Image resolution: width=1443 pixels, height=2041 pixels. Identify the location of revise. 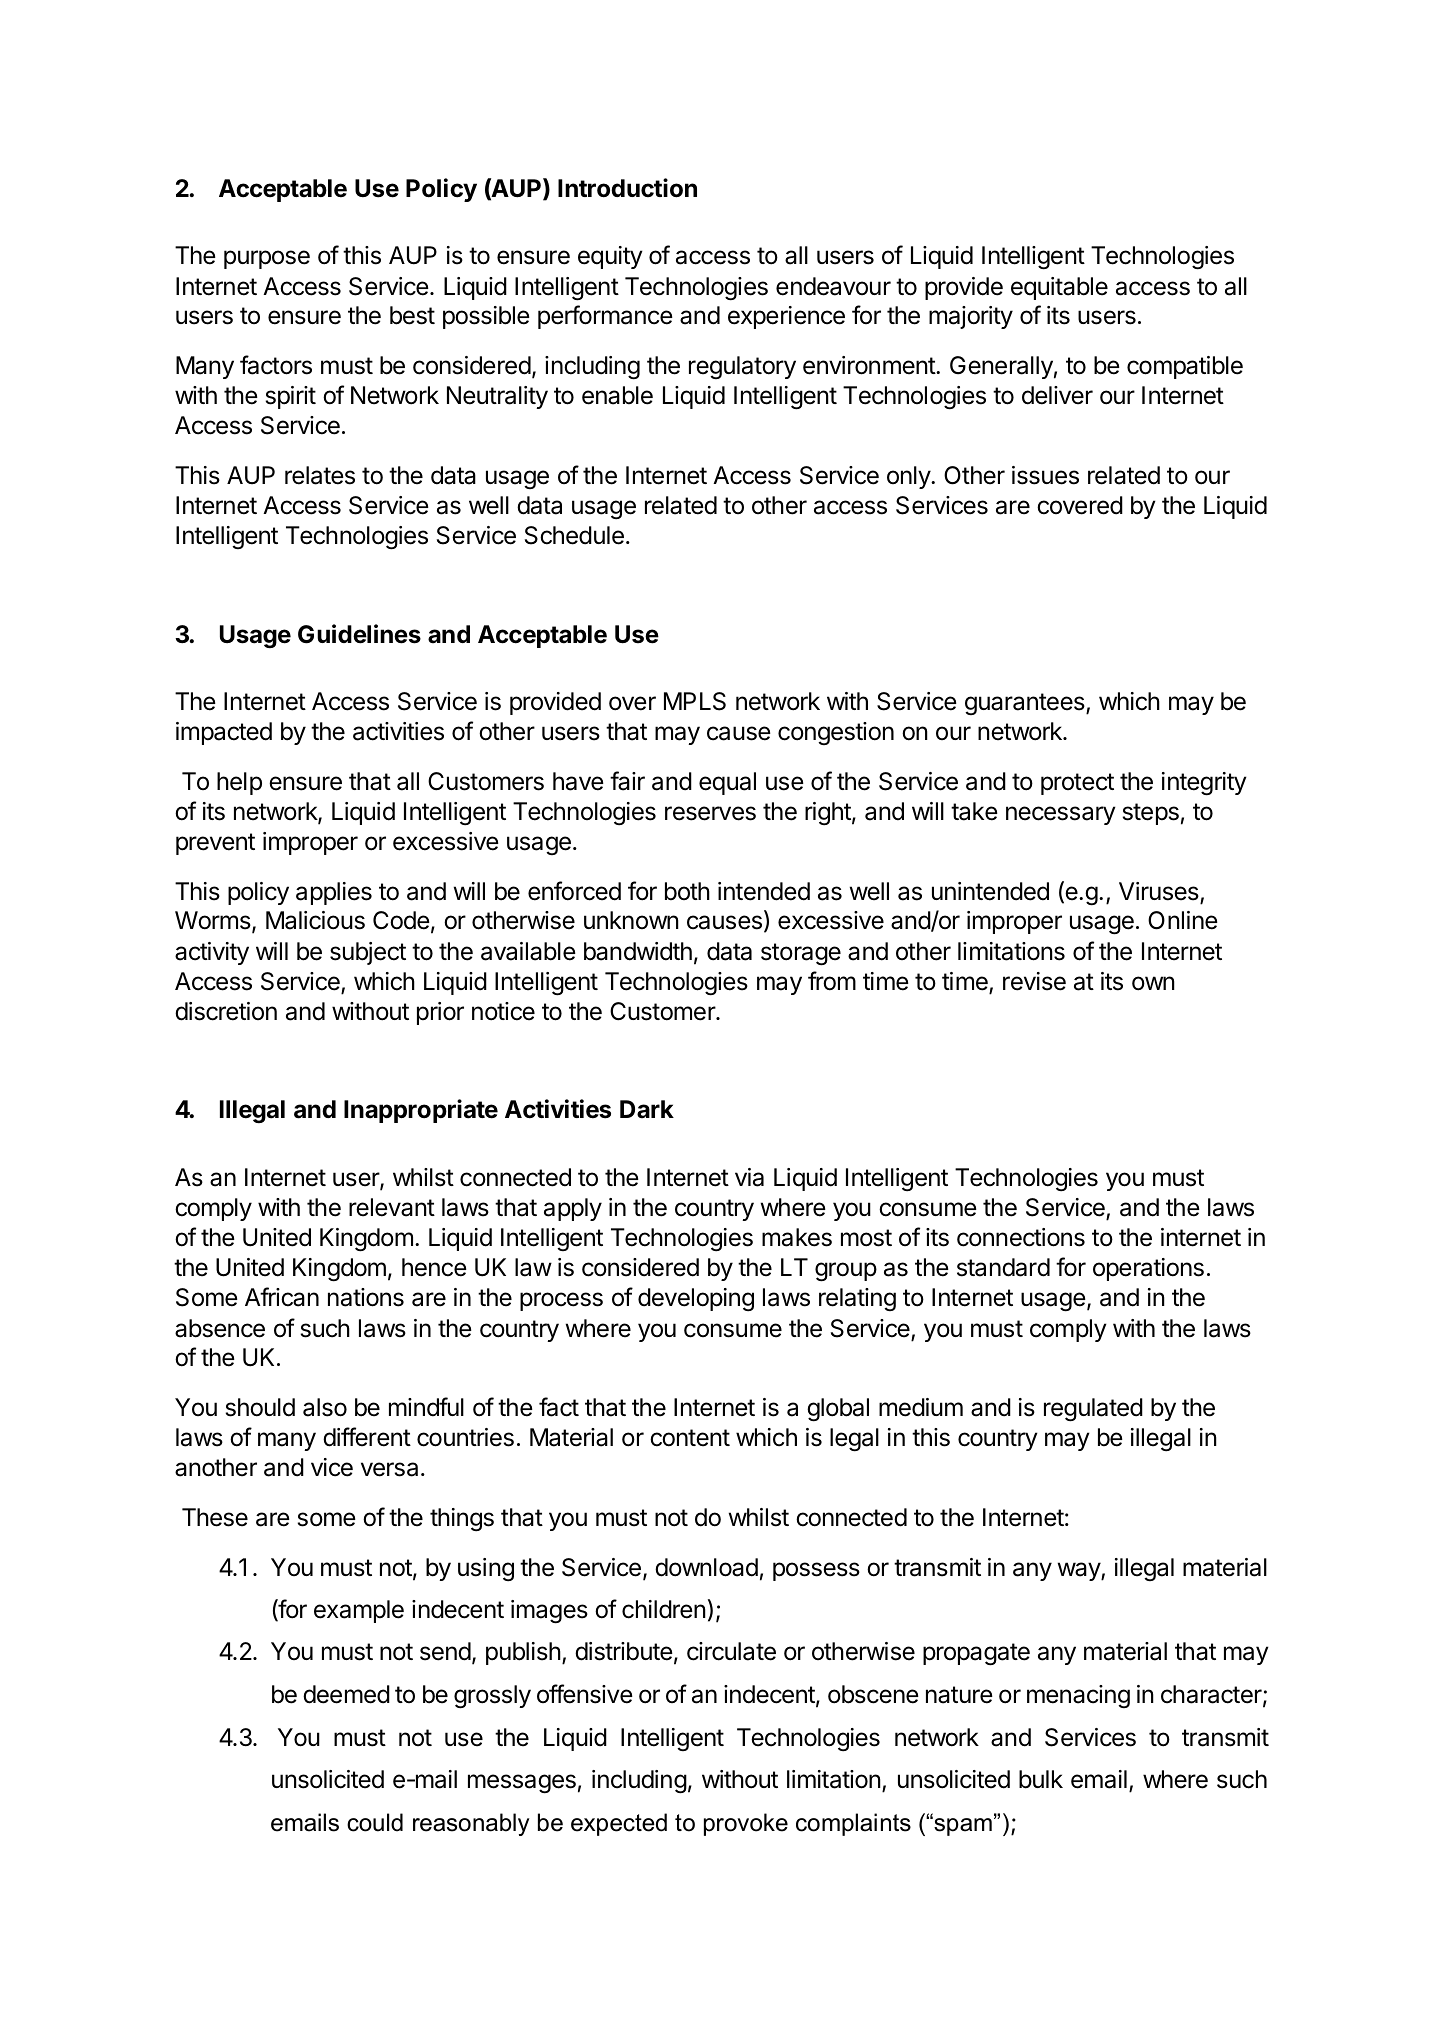
(1034, 981).
